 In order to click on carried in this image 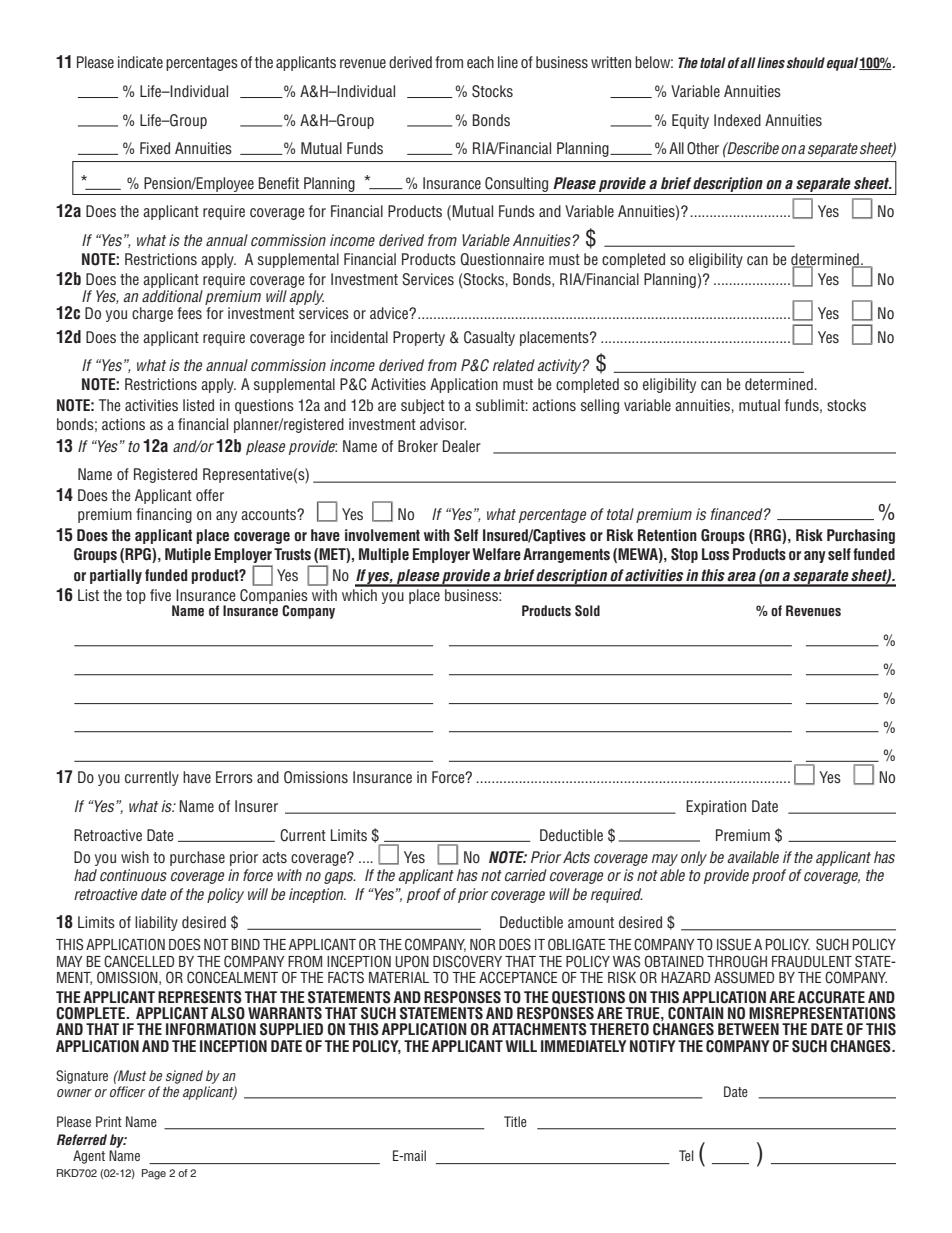, I will do `click(526, 875)`.
